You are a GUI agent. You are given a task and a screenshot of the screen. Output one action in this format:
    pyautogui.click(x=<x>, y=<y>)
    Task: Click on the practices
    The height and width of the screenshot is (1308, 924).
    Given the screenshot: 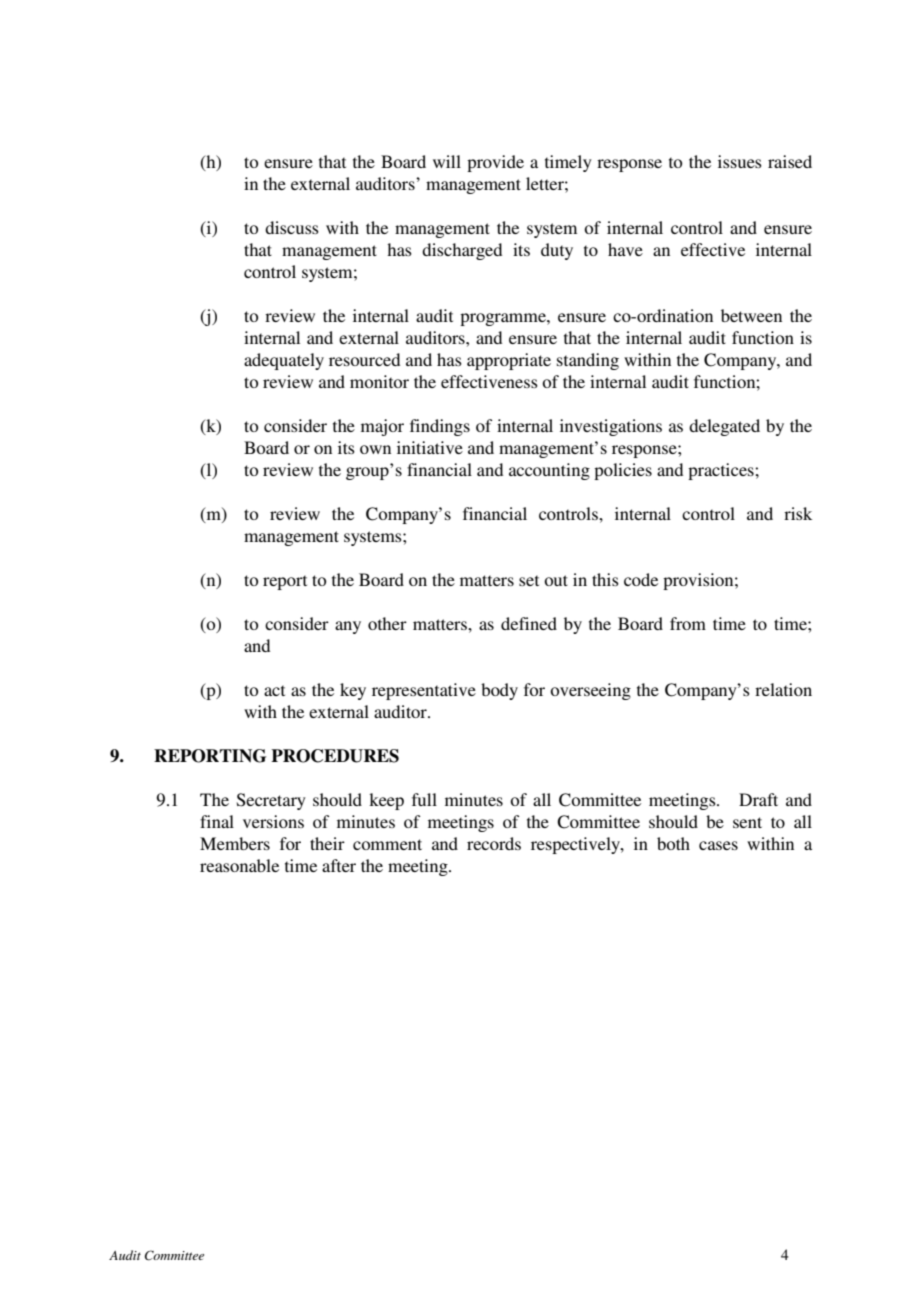 What is the action you would take?
    pyautogui.click(x=722, y=471)
